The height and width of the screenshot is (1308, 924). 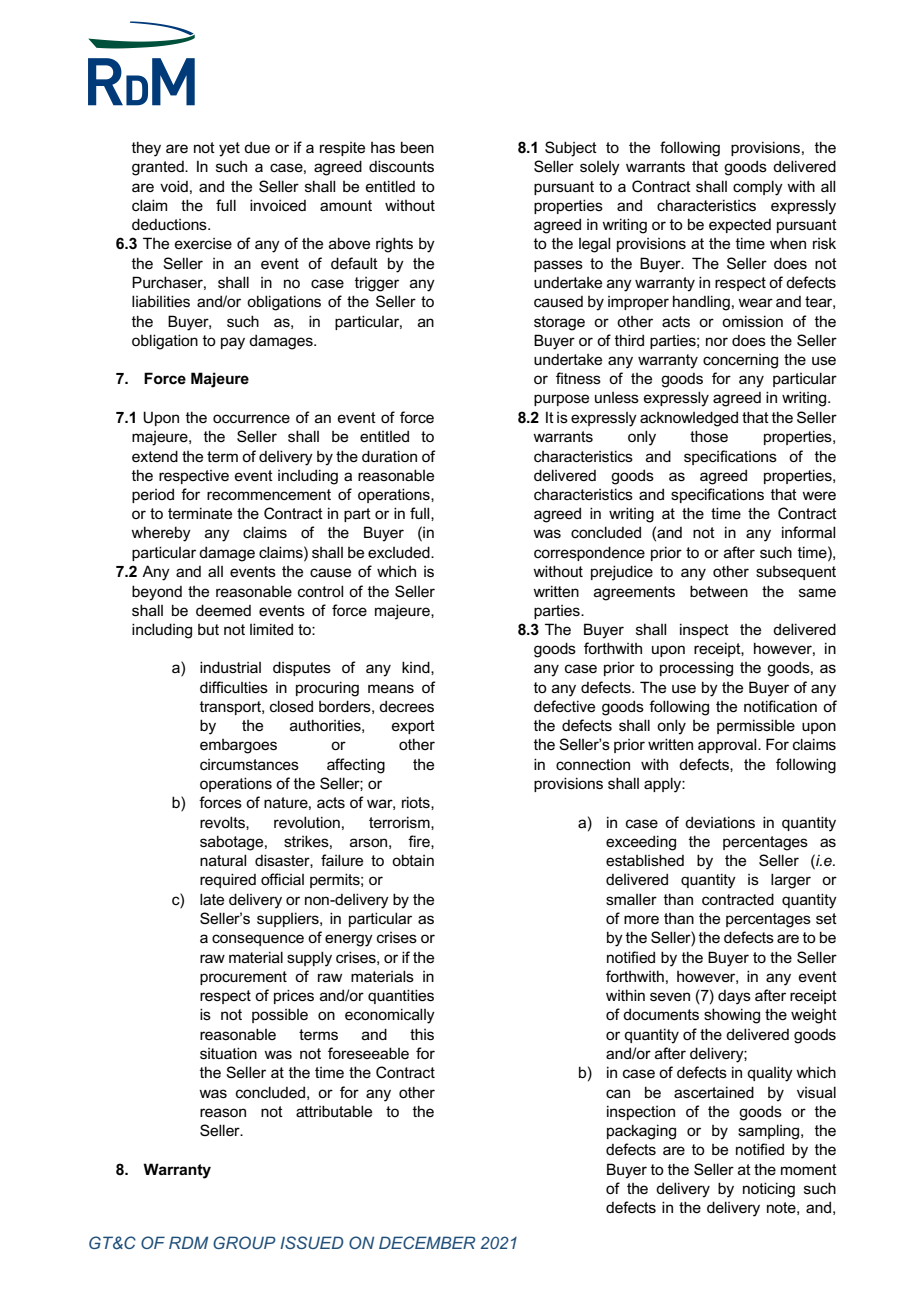 What do you see at coordinates (413, 860) in the screenshot?
I see `obtain` at bounding box center [413, 860].
